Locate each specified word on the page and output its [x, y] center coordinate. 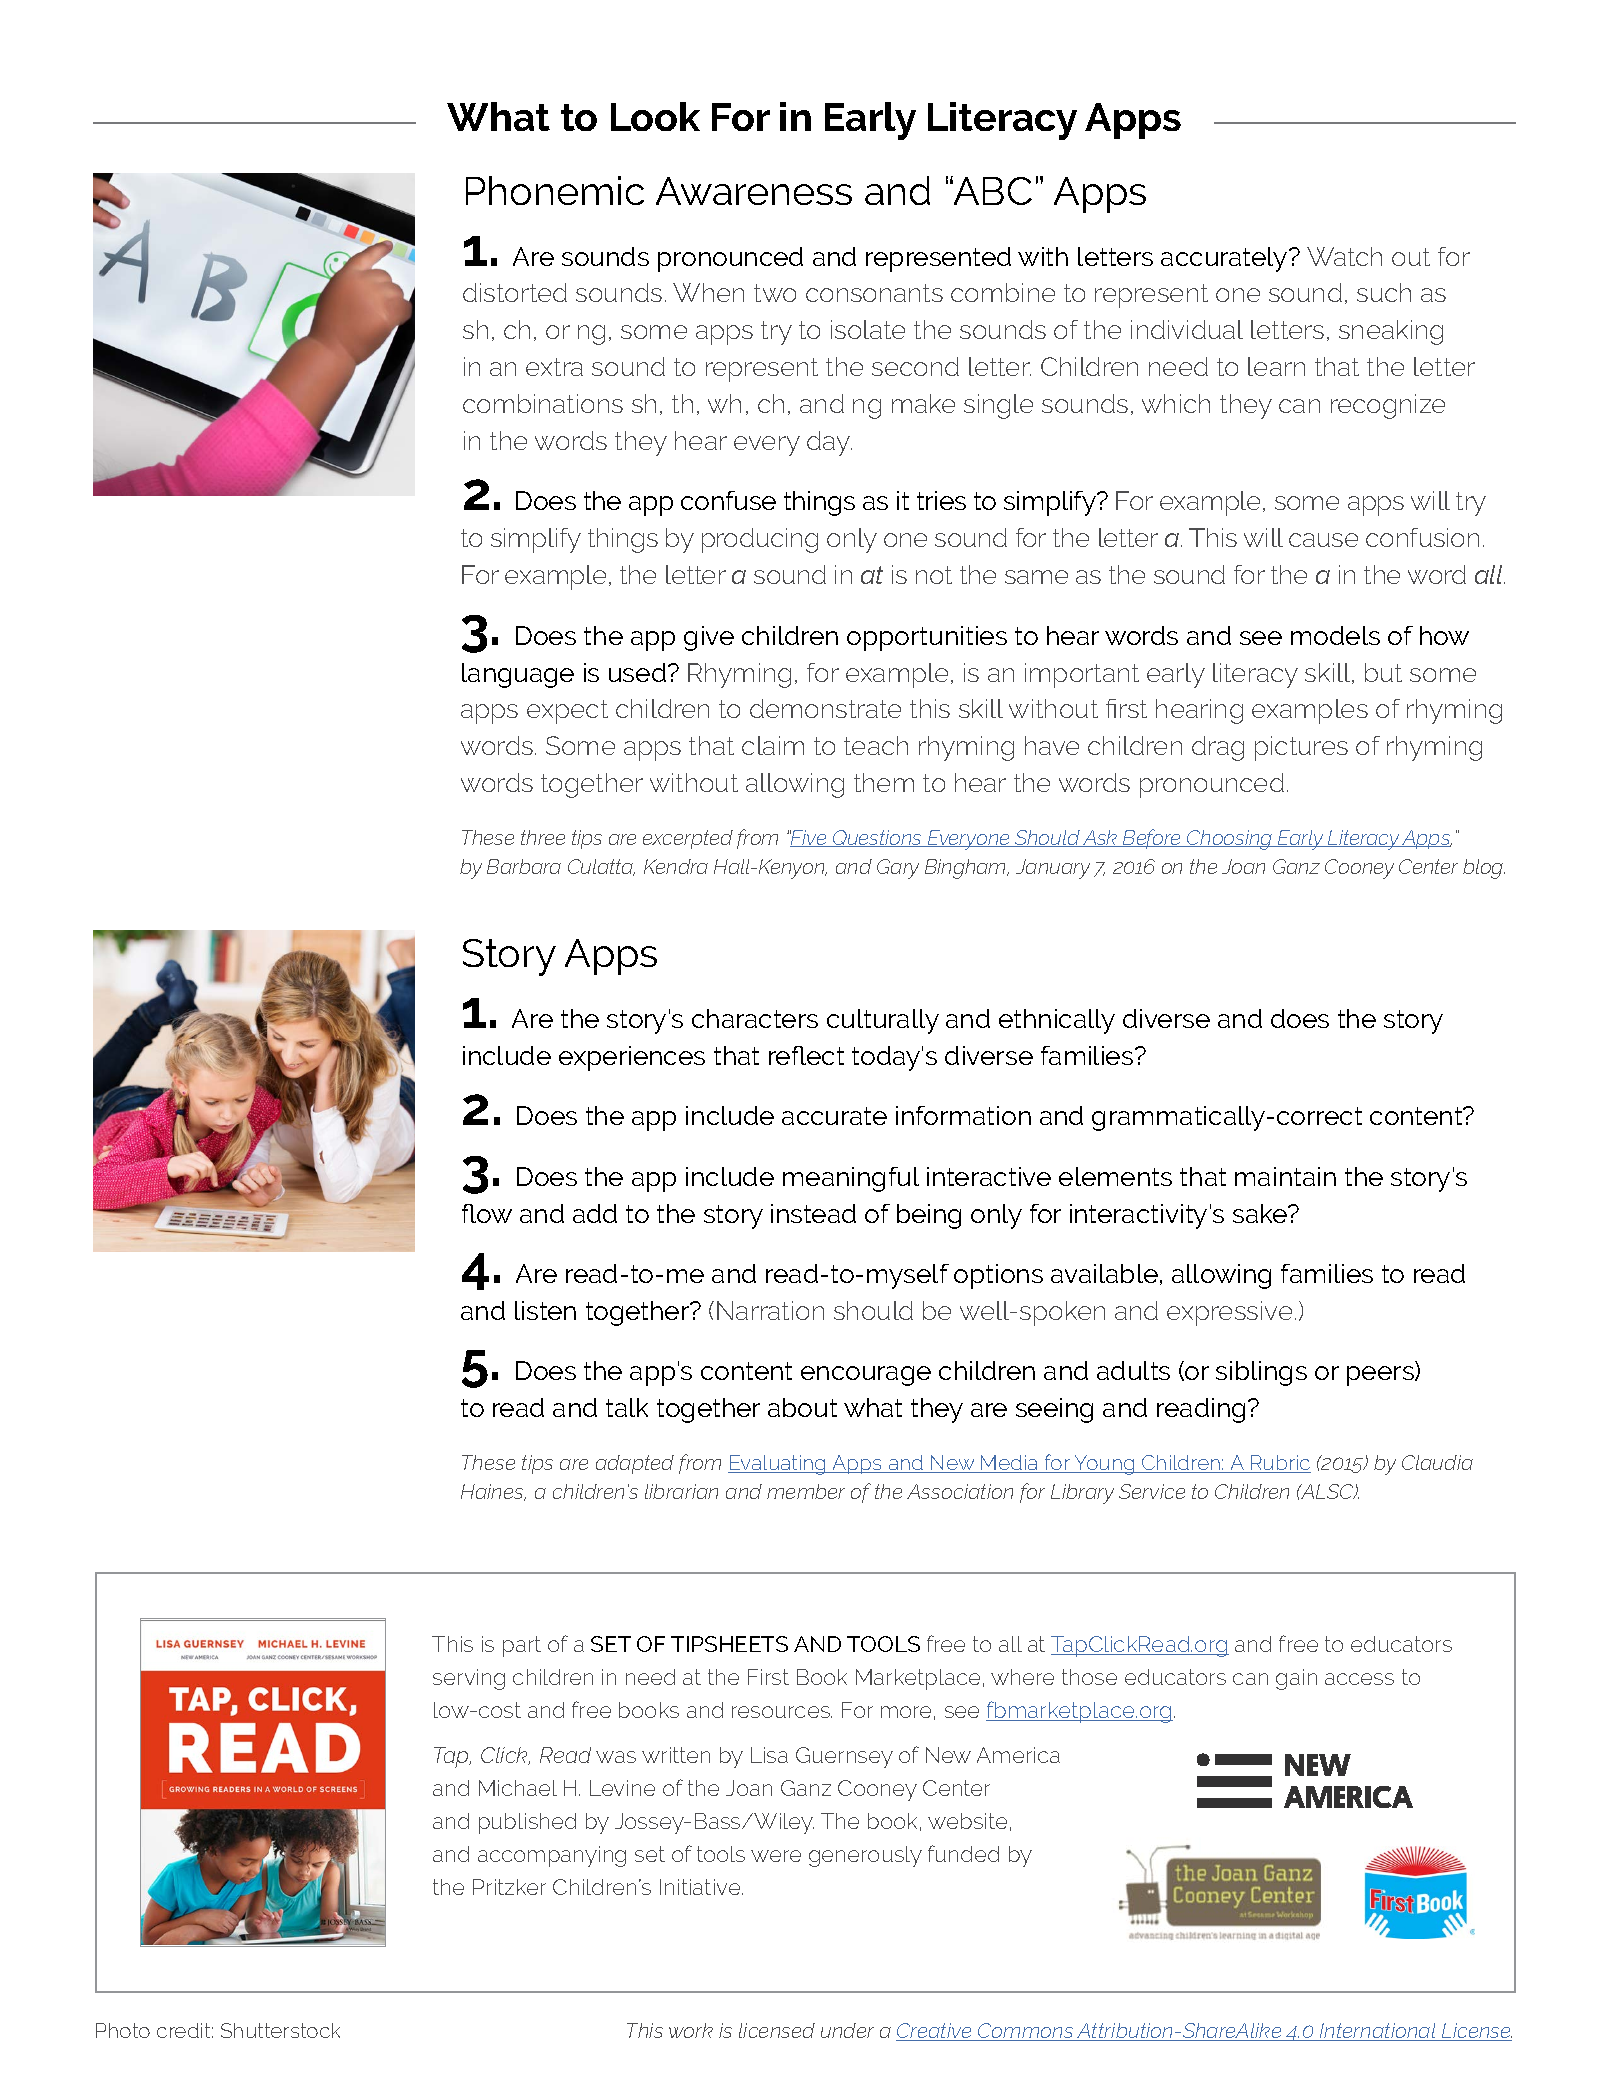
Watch [1344, 256]
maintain [1285, 1176]
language [518, 675]
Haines [493, 1492]
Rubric [1280, 1464]
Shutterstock [280, 2030]
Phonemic [555, 190]
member [806, 1491]
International [1378, 2032]
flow [487, 1213]
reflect [806, 1055]
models [1335, 635]
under [847, 2030]
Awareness [754, 191]
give [709, 638]
